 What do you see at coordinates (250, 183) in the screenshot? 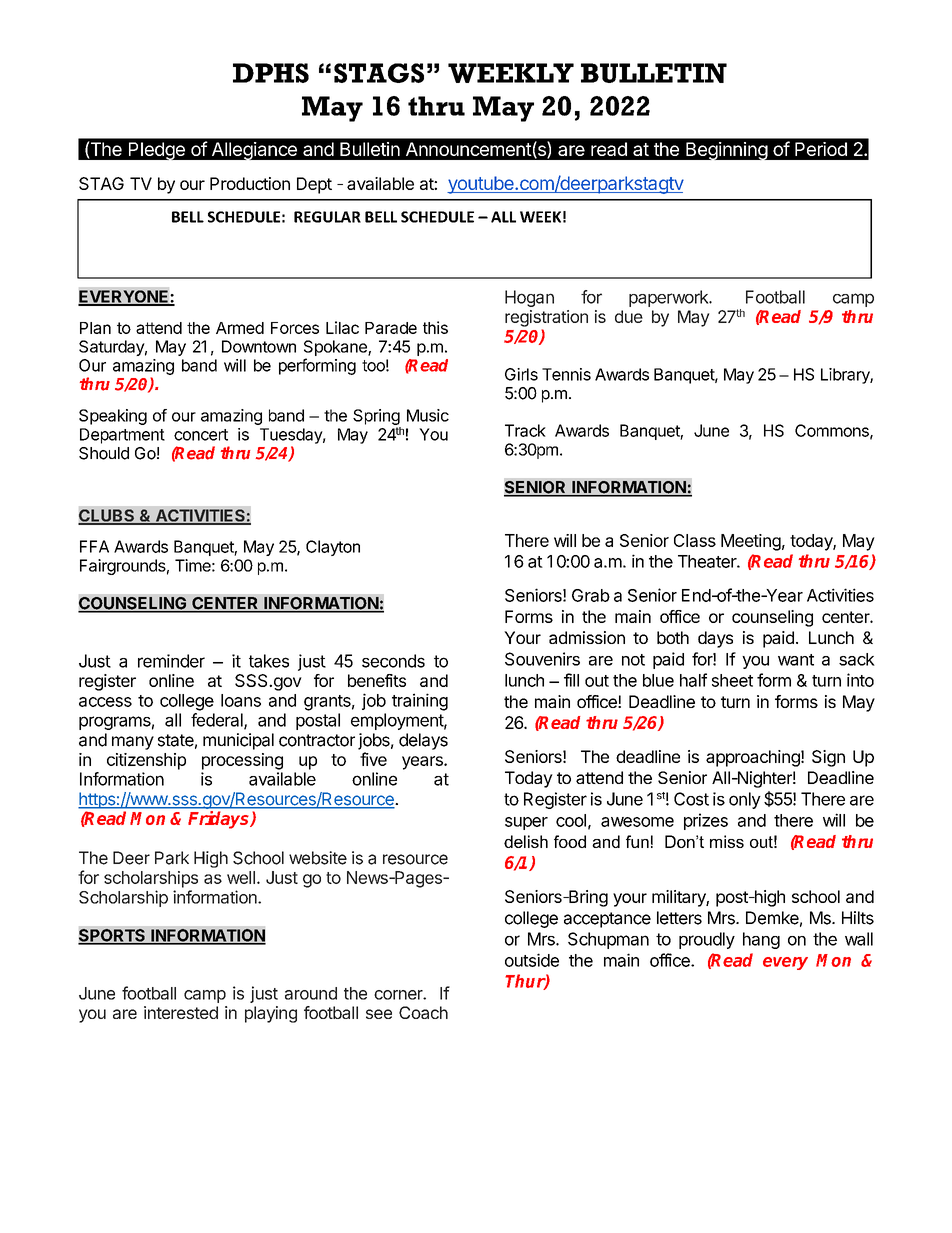
I see `Production` at bounding box center [250, 183].
